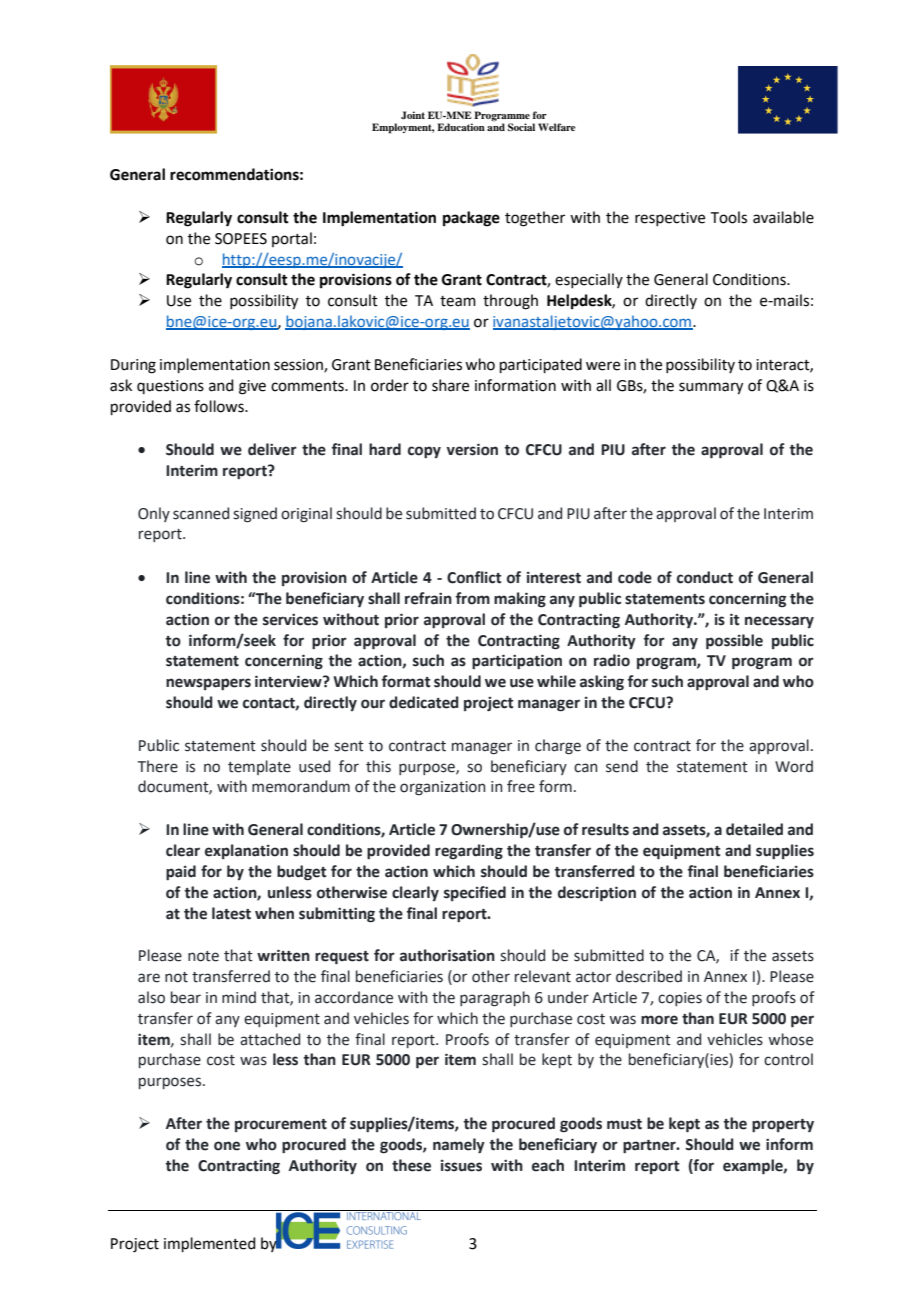  Describe the element at coordinates (734, 642) in the page. I see `possible` at that location.
